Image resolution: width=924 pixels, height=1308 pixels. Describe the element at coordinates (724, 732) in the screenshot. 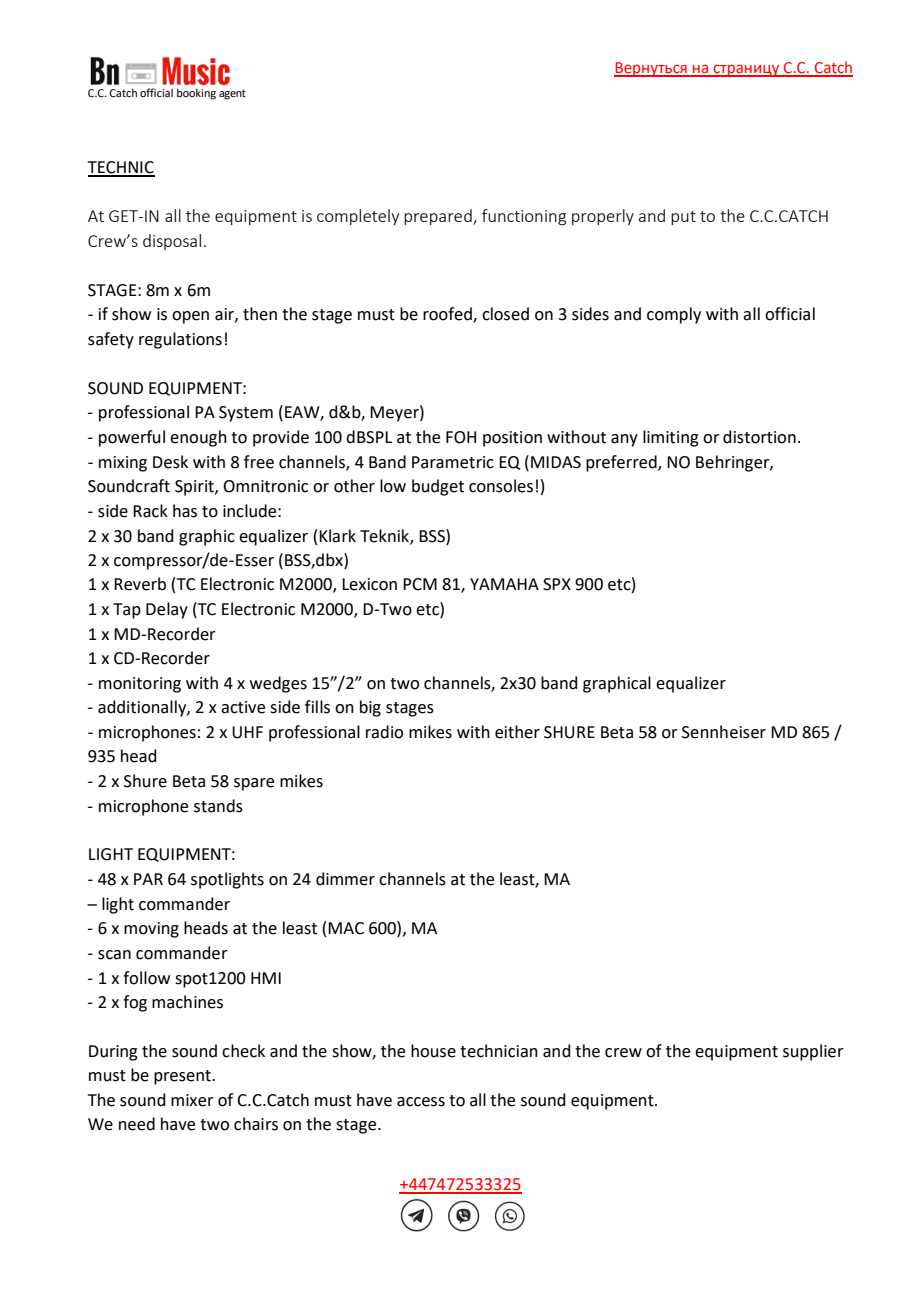

I see `Sennheiser` at that location.
